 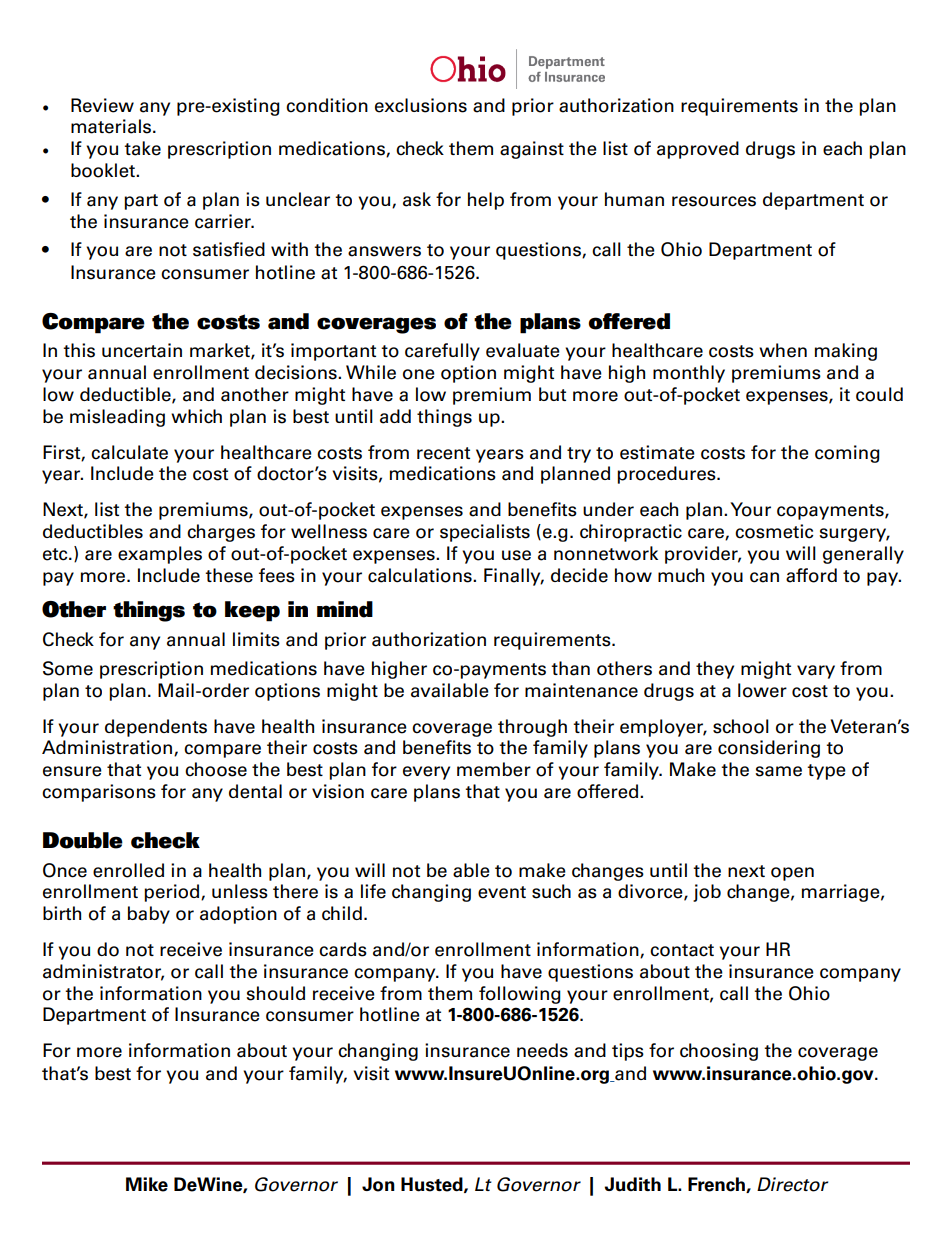 What do you see at coordinates (792, 1184) in the page?
I see `Director` at bounding box center [792, 1184].
